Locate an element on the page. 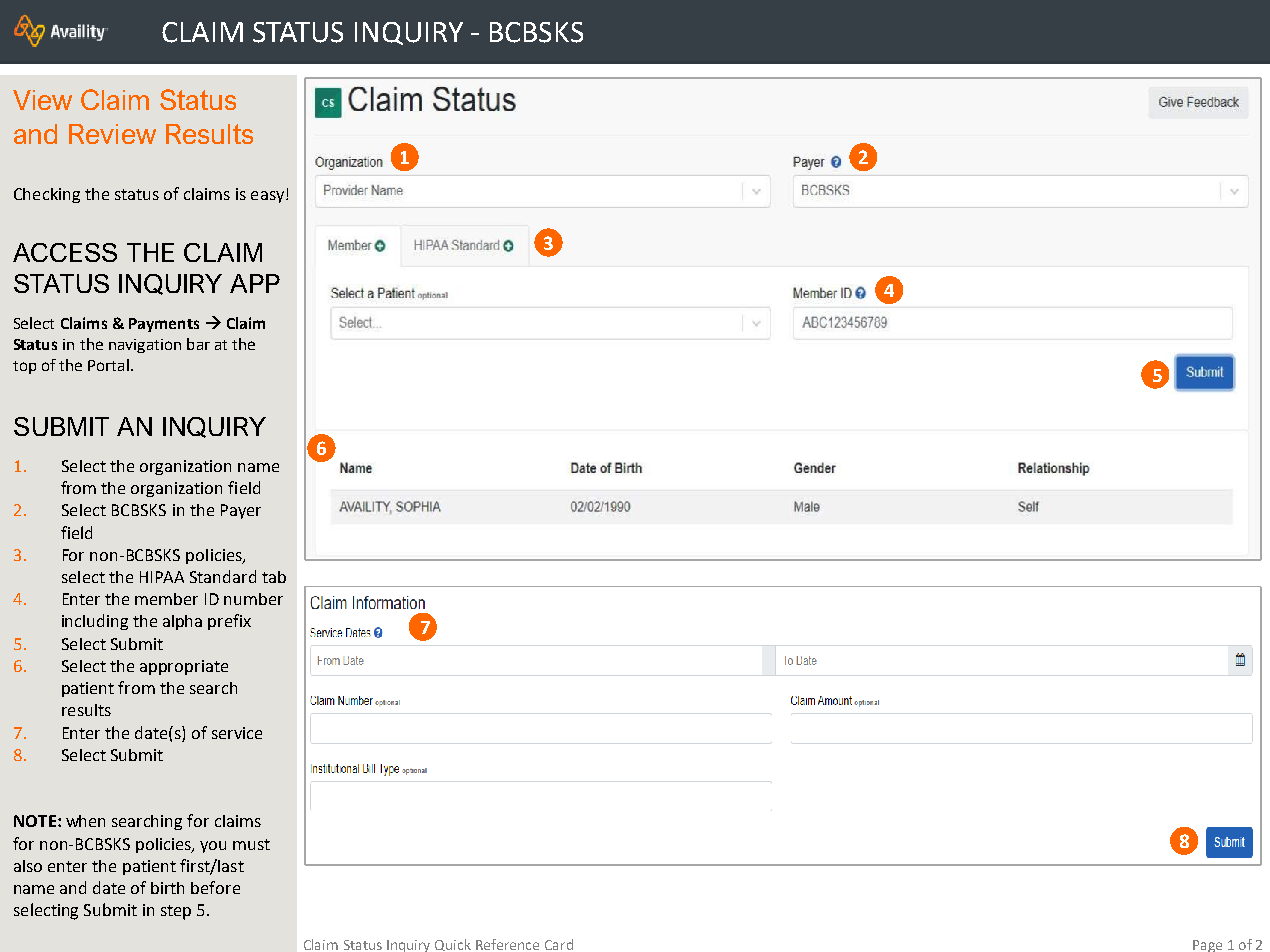  HIPAA is located at coordinates (162, 577).
